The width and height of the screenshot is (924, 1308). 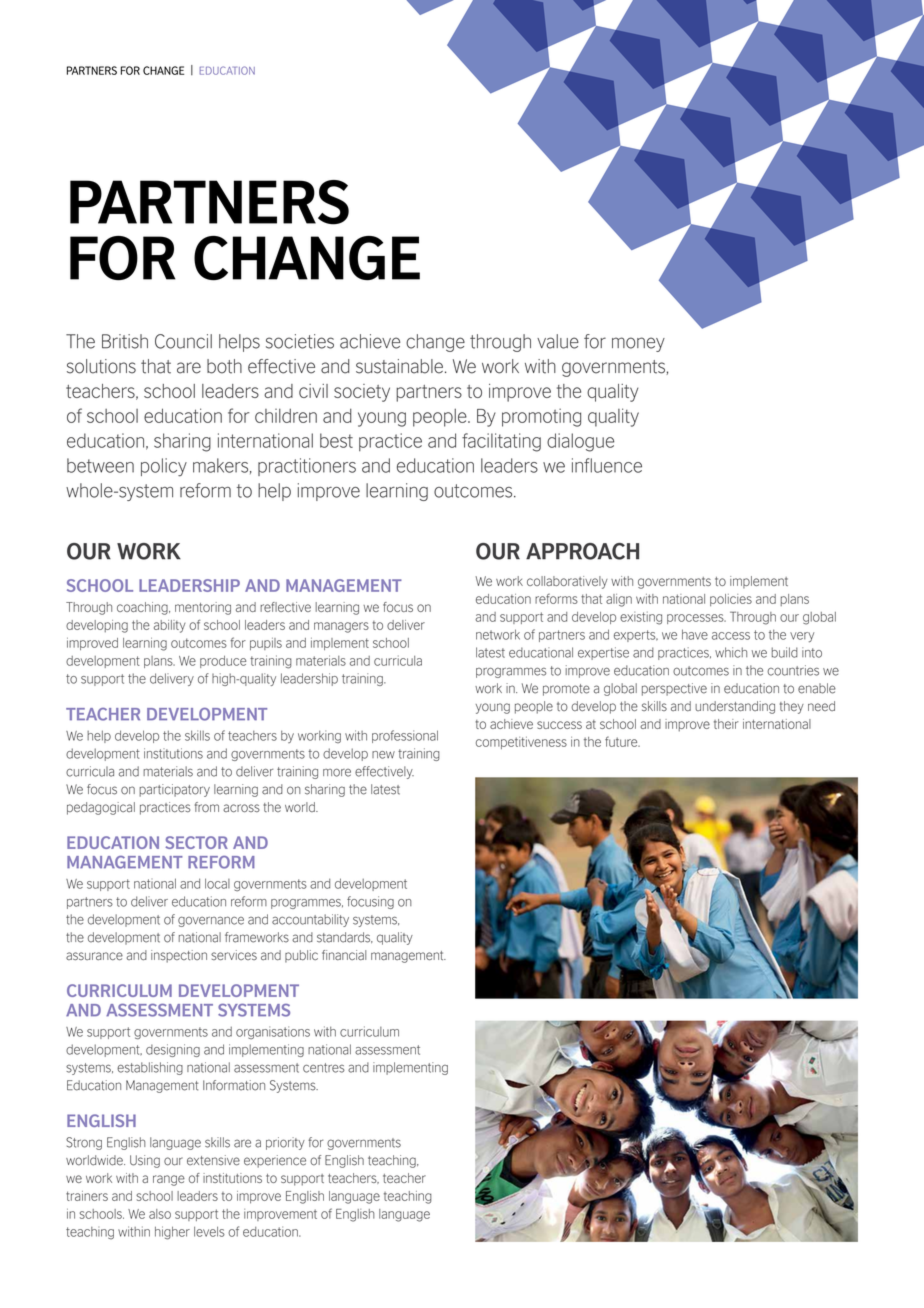 What do you see at coordinates (174, 790) in the screenshot?
I see `participatory` at bounding box center [174, 790].
